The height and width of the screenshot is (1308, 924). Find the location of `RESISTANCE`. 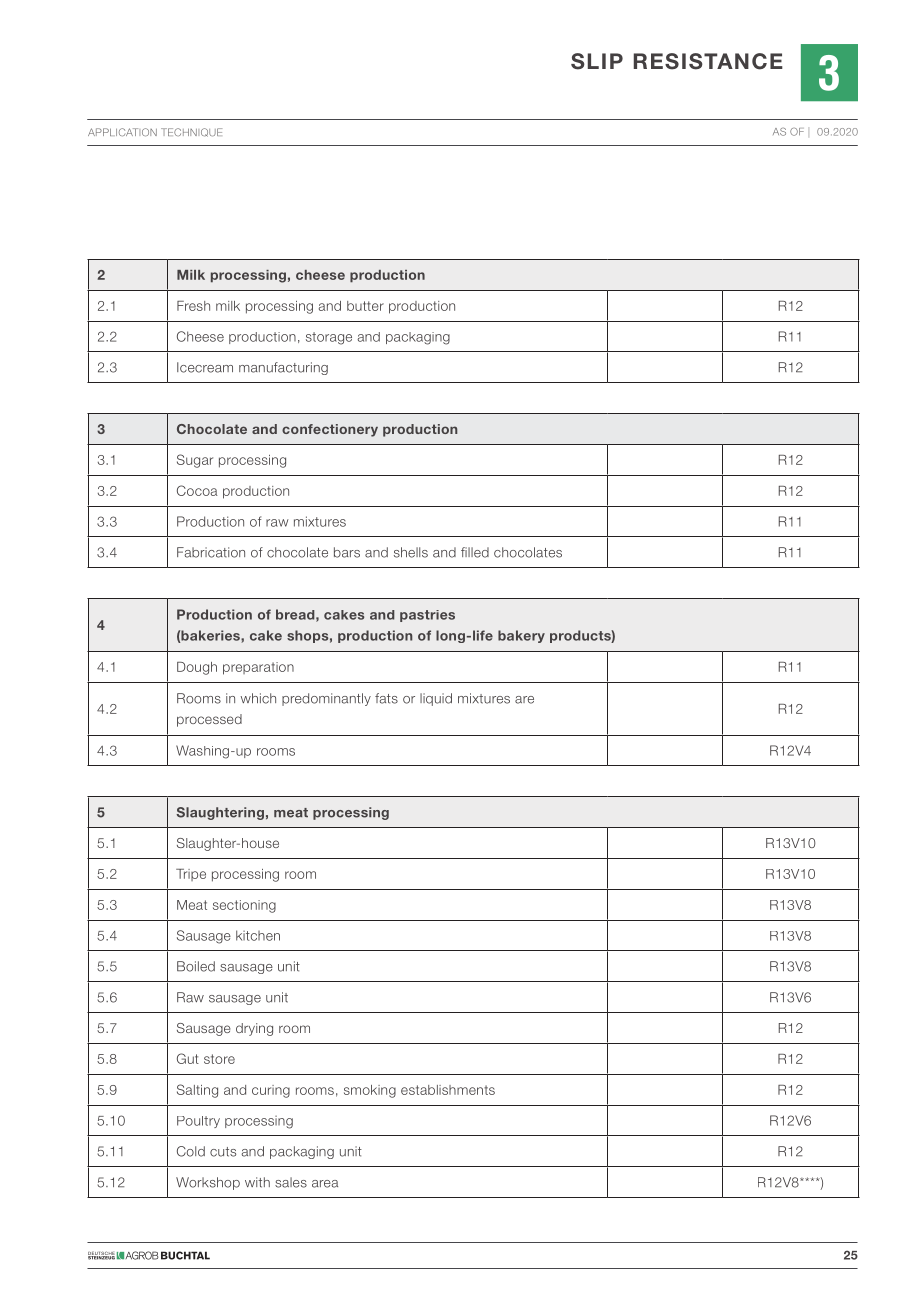

RESISTANCE is located at coordinates (708, 61).
